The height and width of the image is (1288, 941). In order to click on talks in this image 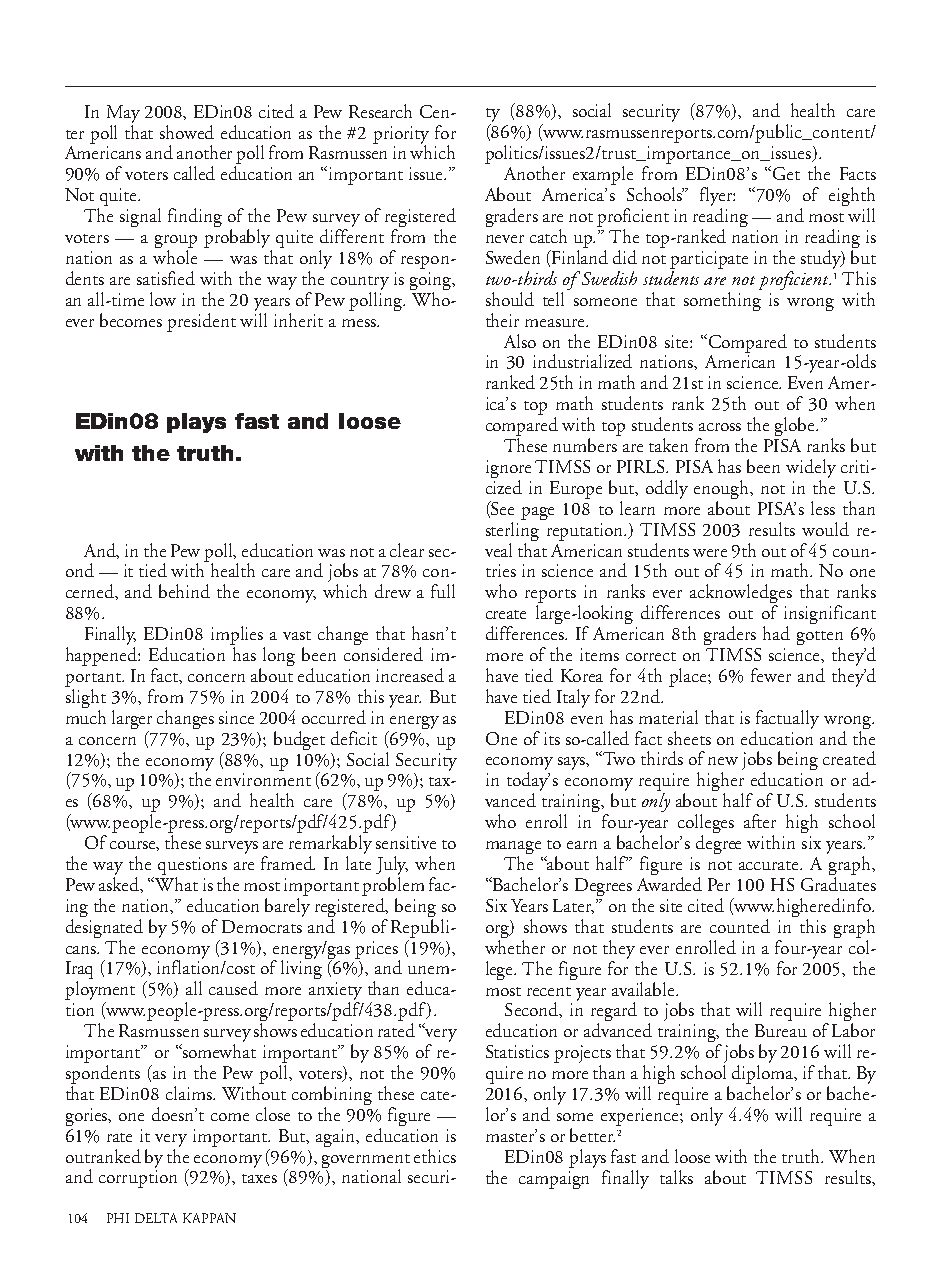, I will do `click(676, 1177)`.
